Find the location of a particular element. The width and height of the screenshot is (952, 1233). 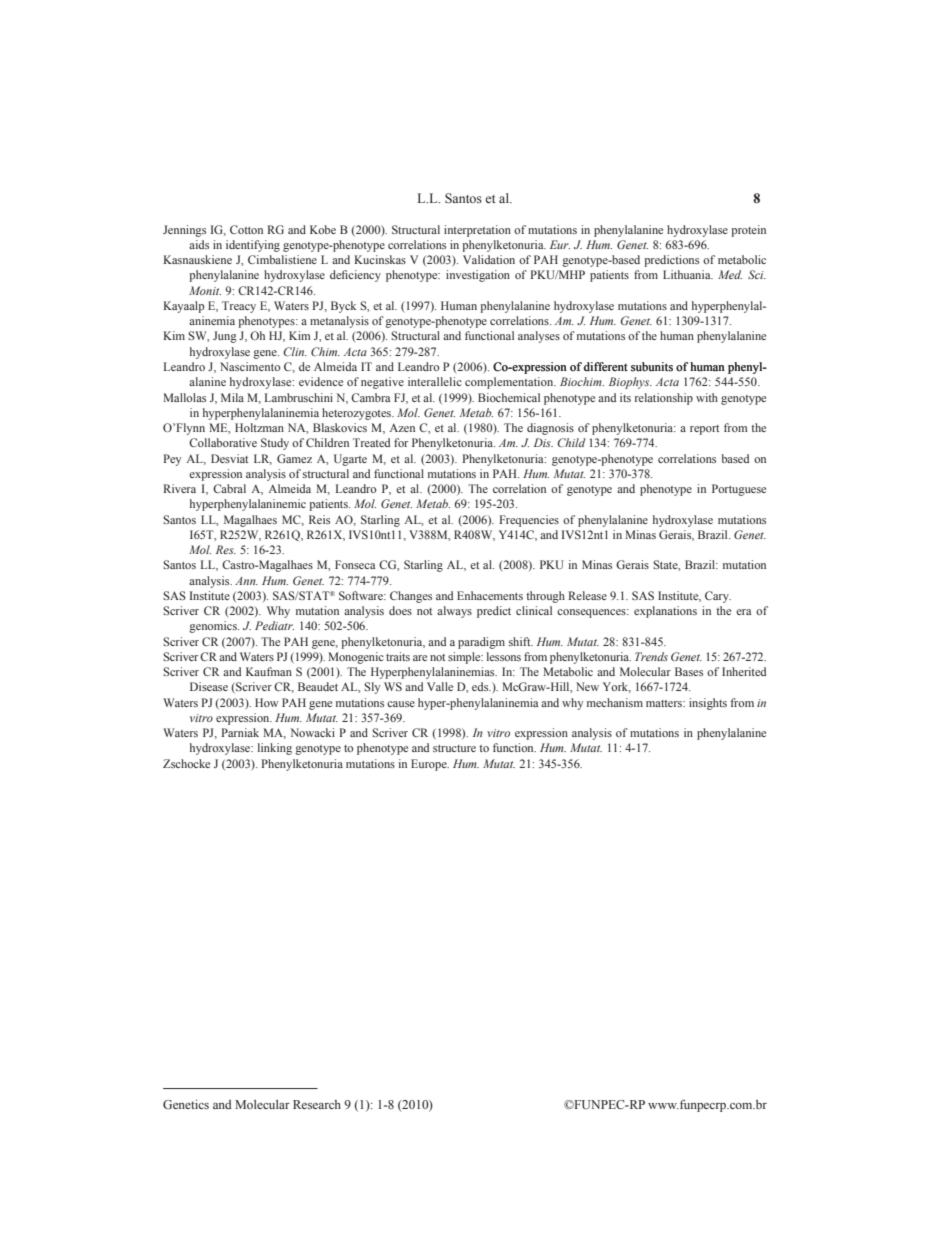

linking is located at coordinates (275, 749).
